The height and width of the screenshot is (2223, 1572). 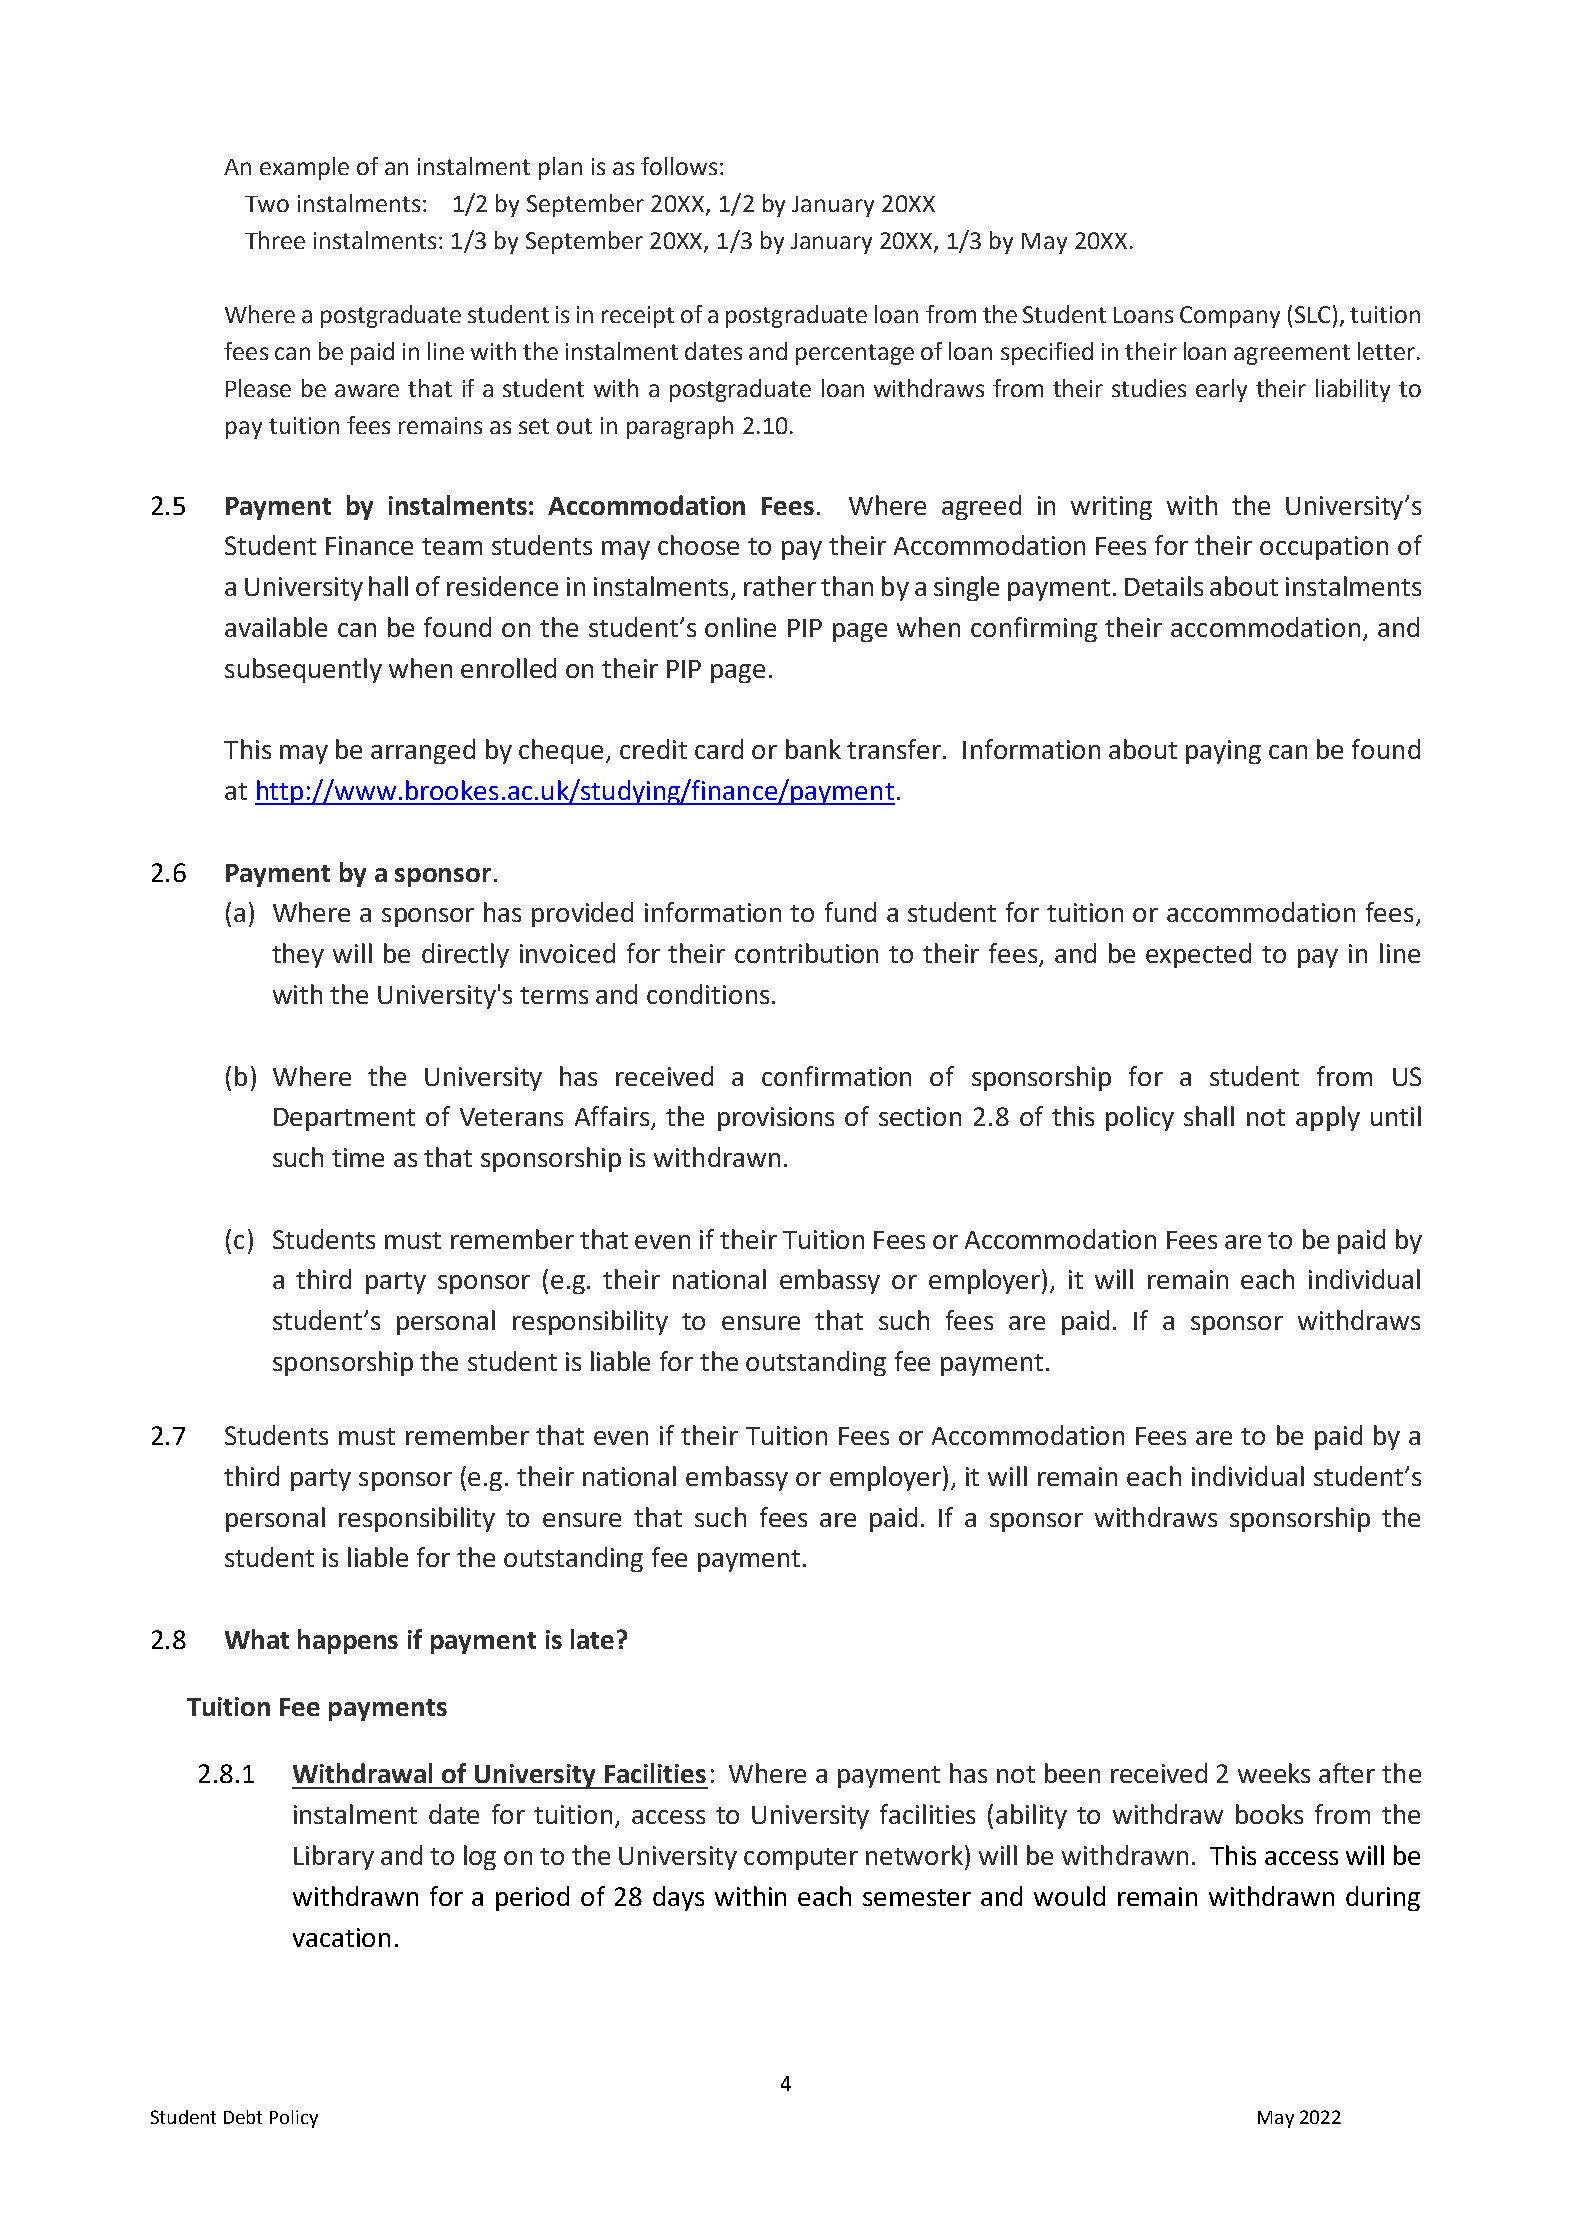 I want to click on Company, so click(x=1230, y=317).
